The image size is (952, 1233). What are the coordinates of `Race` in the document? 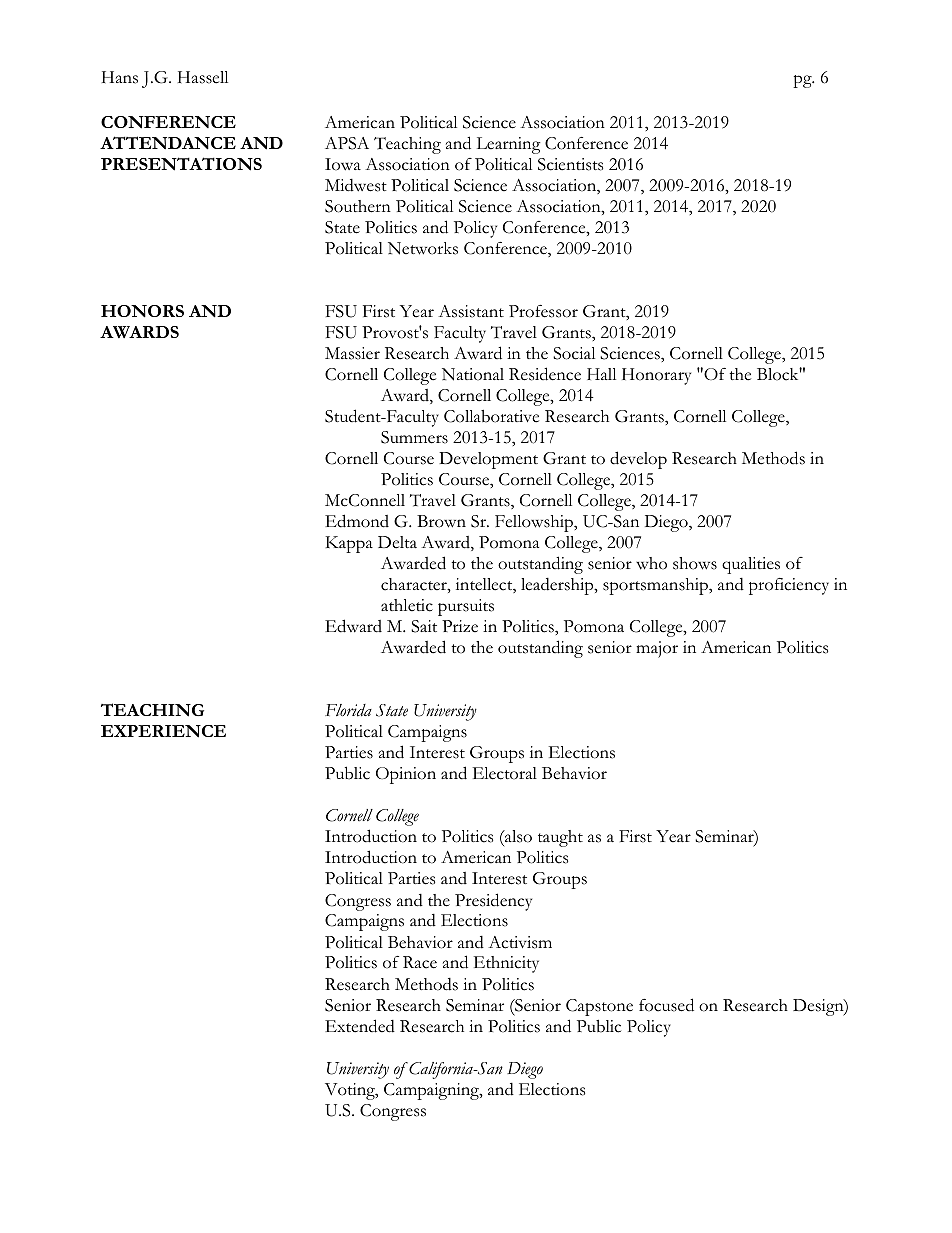 It's located at (420, 962).
